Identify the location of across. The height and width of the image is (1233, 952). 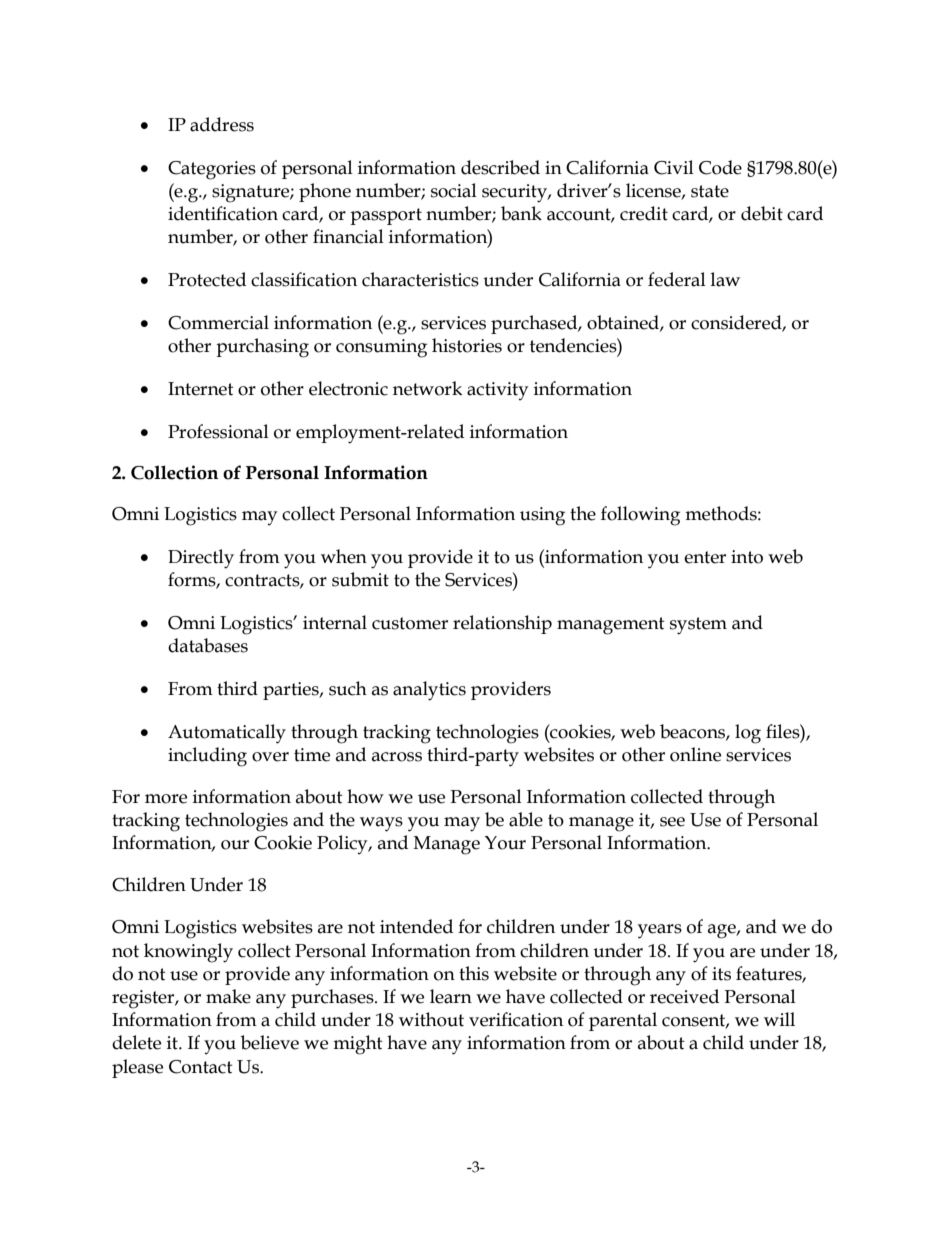
(397, 757).
